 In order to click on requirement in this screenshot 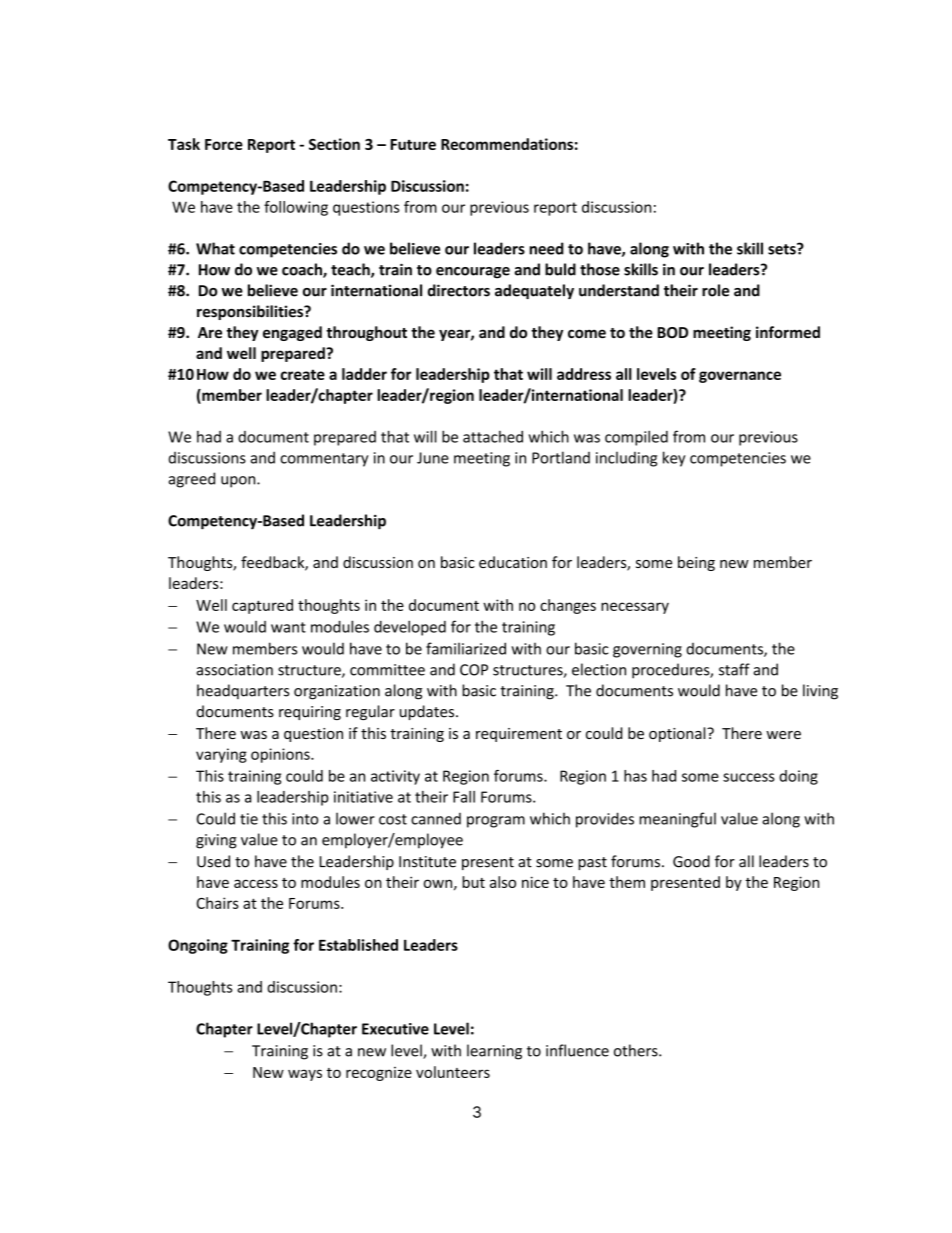, I will do `click(519, 735)`.
